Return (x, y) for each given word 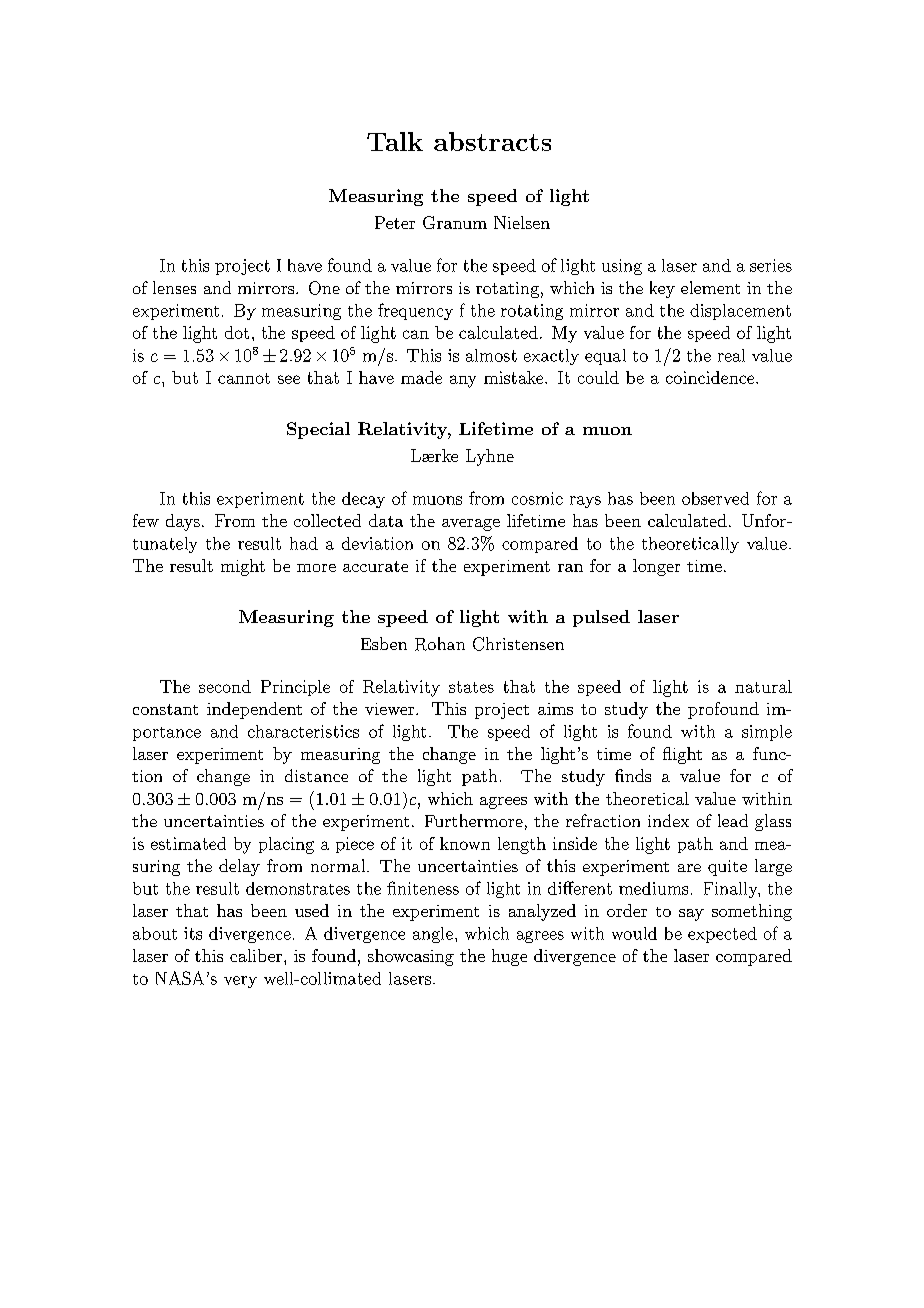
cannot (244, 378)
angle (433, 935)
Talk (395, 141)
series (771, 265)
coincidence (711, 377)
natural (763, 686)
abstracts (492, 141)
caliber (257, 955)
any (463, 381)
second (225, 686)
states (471, 687)
